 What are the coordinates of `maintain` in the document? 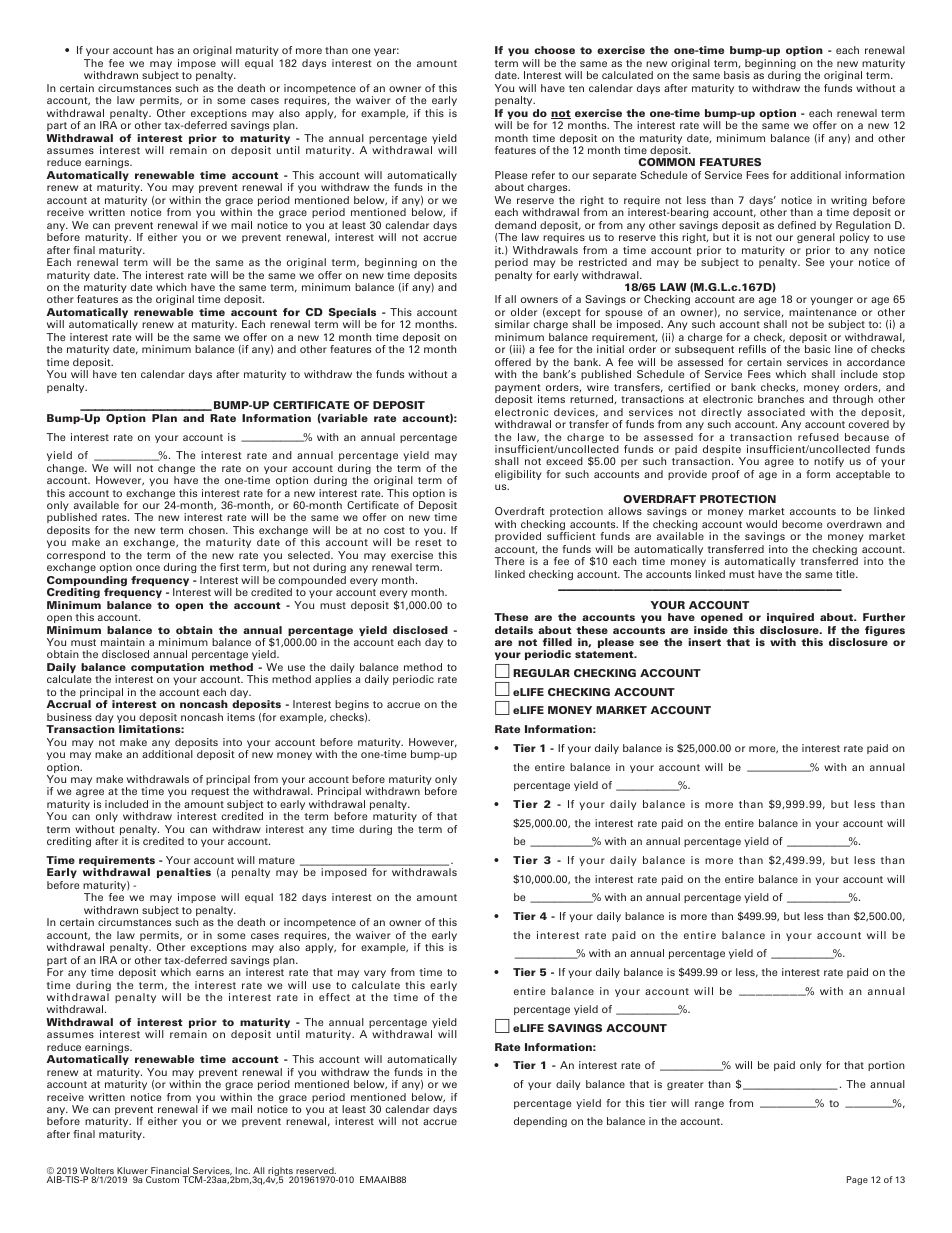 It's located at (123, 642).
